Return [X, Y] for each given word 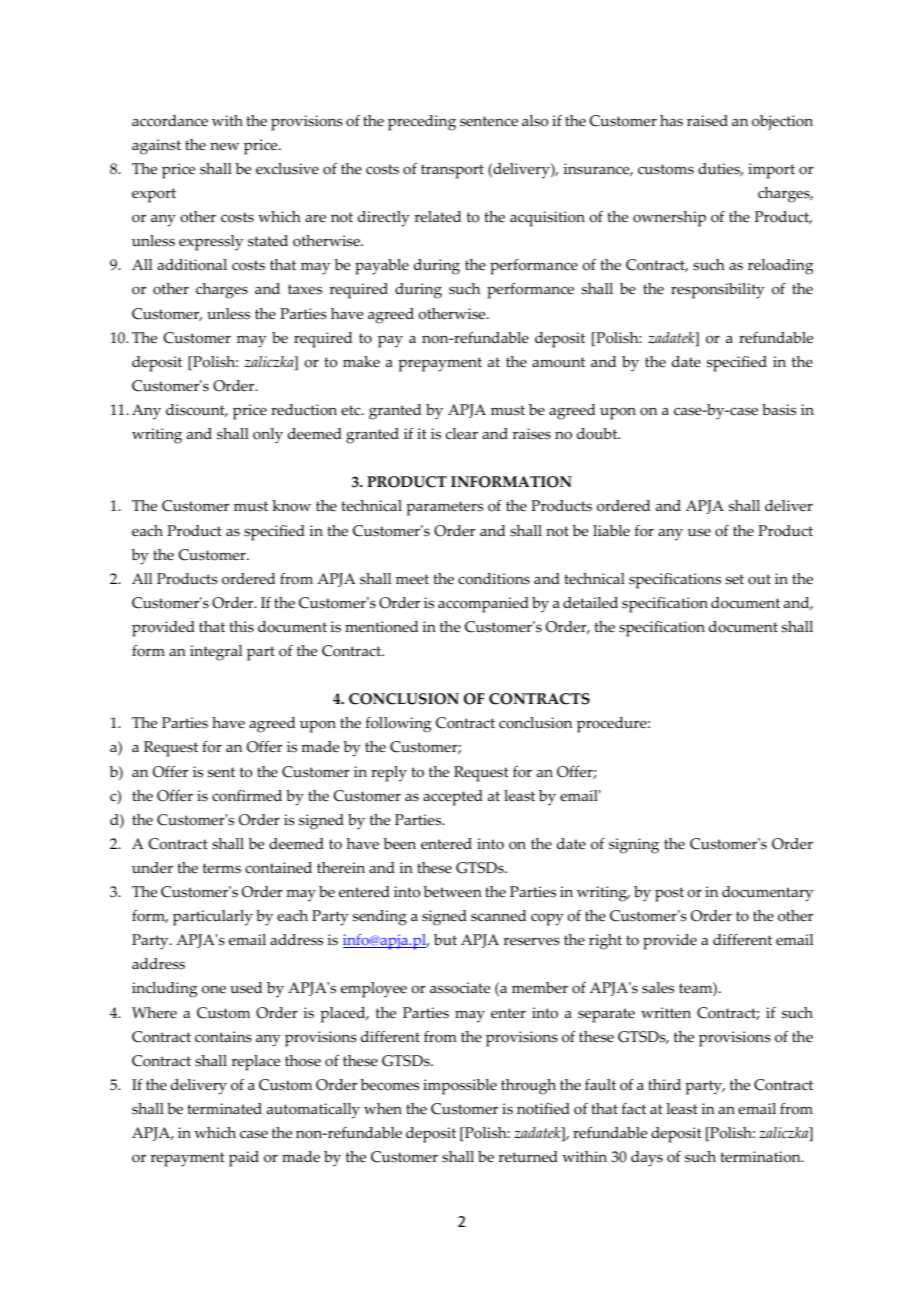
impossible [460, 1087]
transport [452, 171]
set [735, 579]
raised [707, 121]
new [224, 146]
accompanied [483, 605]
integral [216, 653]
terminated [224, 1109]
